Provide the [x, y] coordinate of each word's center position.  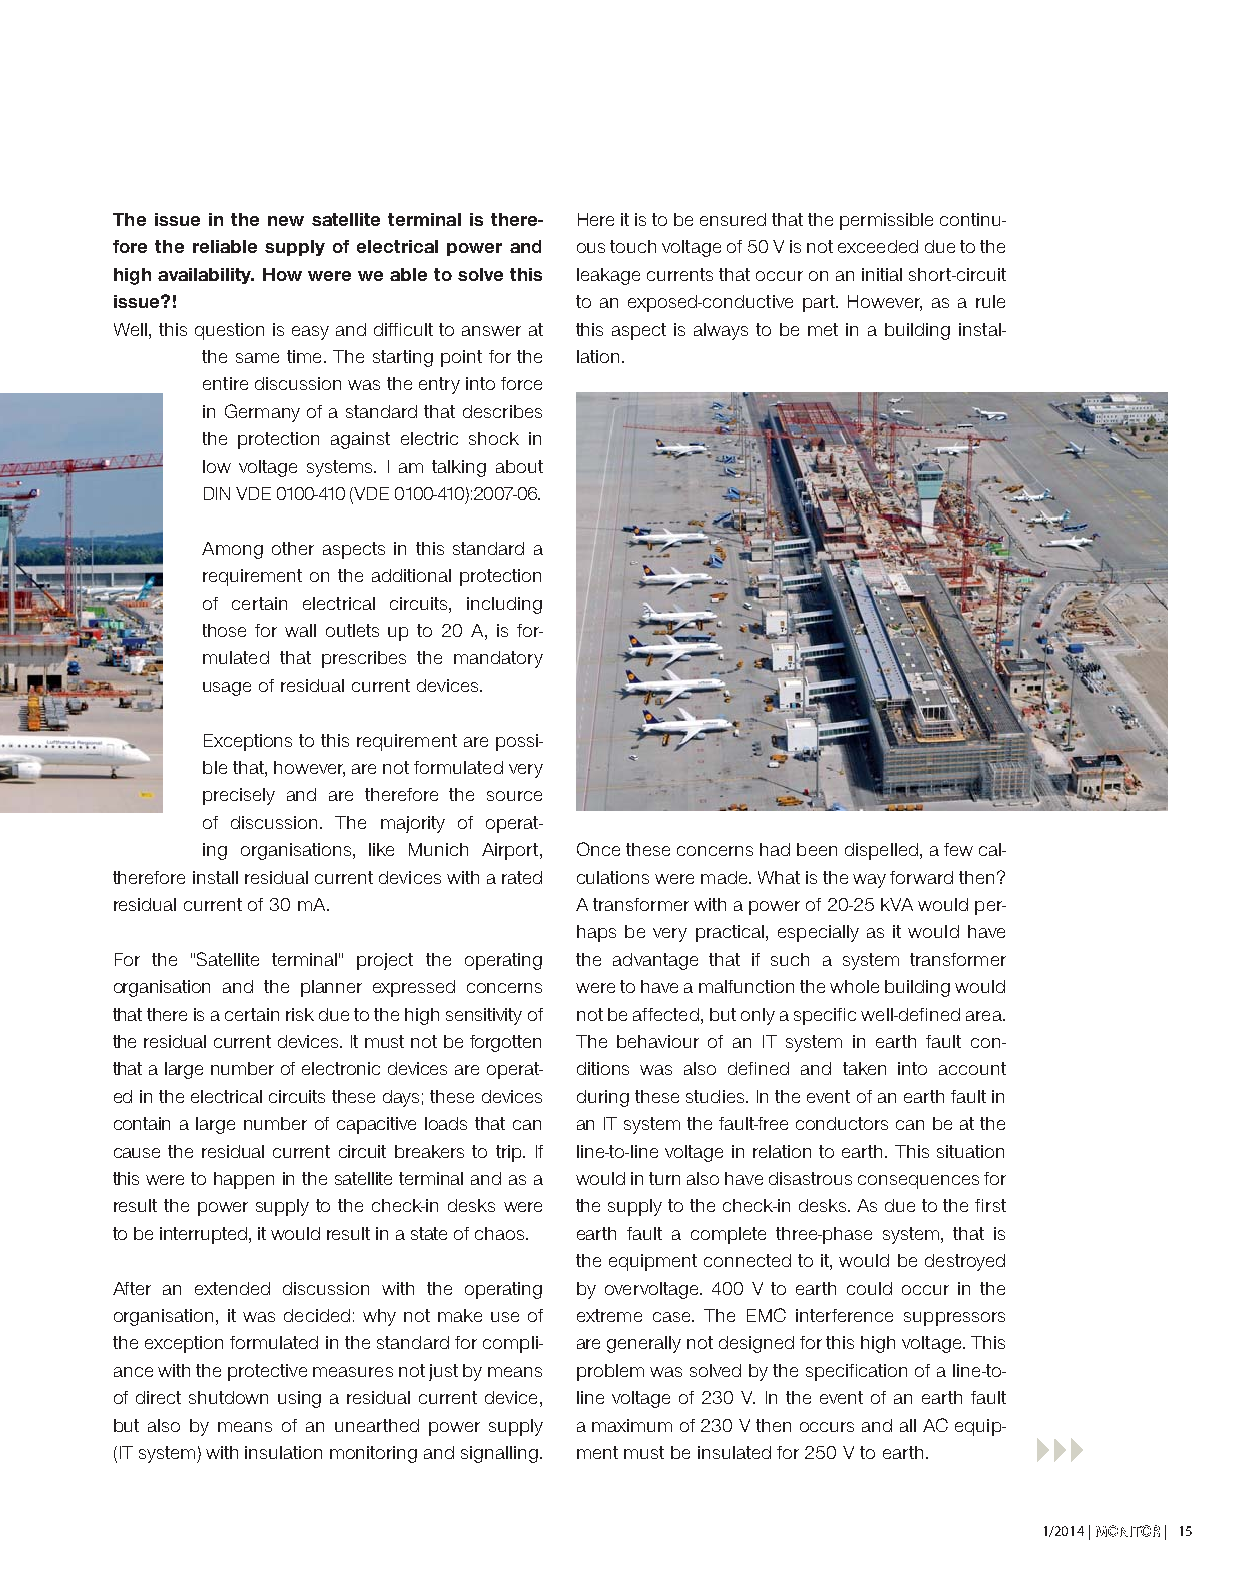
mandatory [498, 659]
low [217, 466]
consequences [918, 1182]
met [823, 329]
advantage [655, 961]
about [519, 466]
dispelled [881, 851]
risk [300, 1014]
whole [854, 986]
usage [227, 689]
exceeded [878, 246]
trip [510, 1153]
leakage [608, 276]
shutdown [228, 1397]
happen [244, 1180]
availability [206, 276]
